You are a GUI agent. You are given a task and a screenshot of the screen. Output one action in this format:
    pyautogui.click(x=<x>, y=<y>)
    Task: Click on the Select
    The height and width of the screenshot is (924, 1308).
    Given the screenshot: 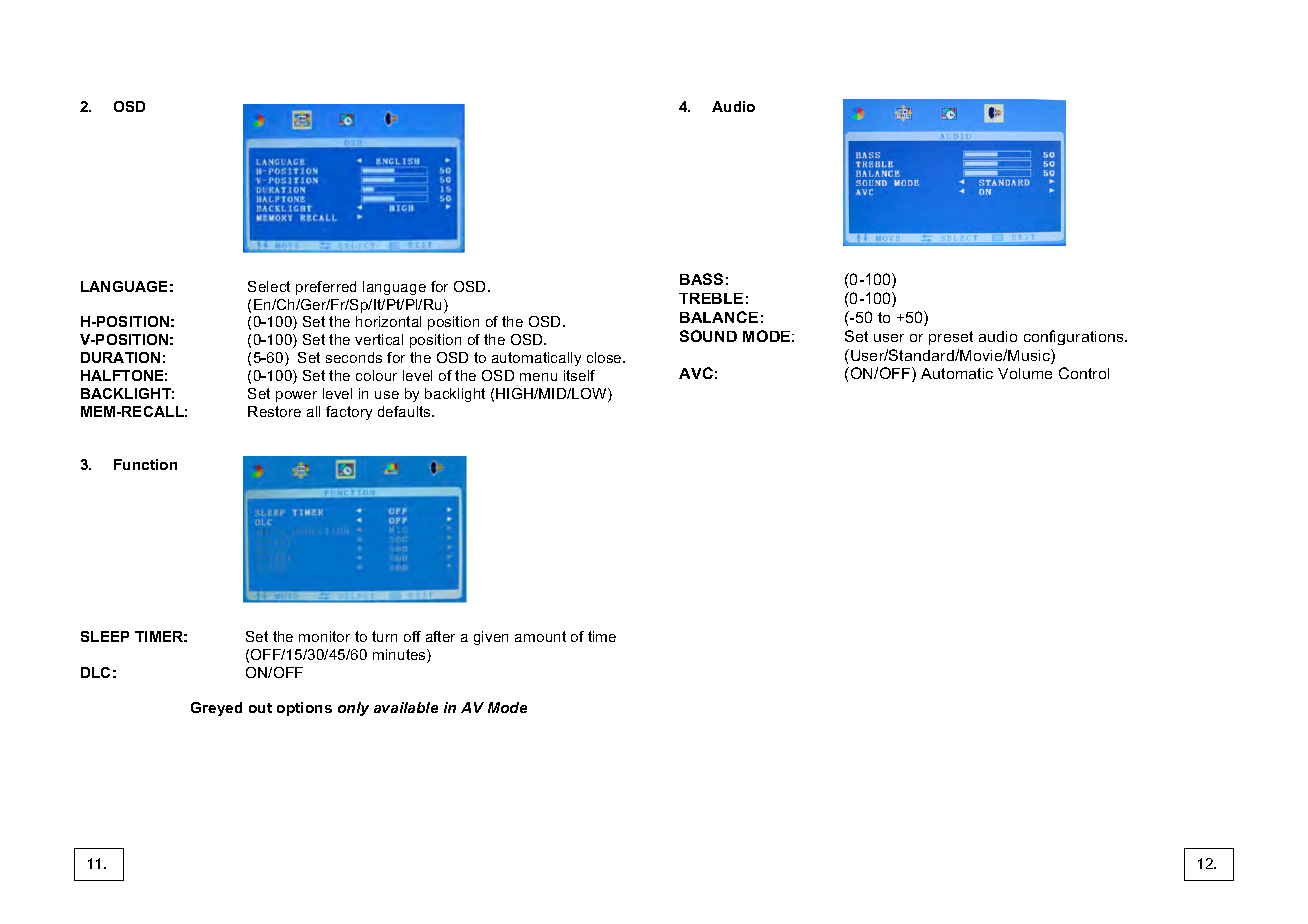 What is the action you would take?
    pyautogui.click(x=269, y=286)
